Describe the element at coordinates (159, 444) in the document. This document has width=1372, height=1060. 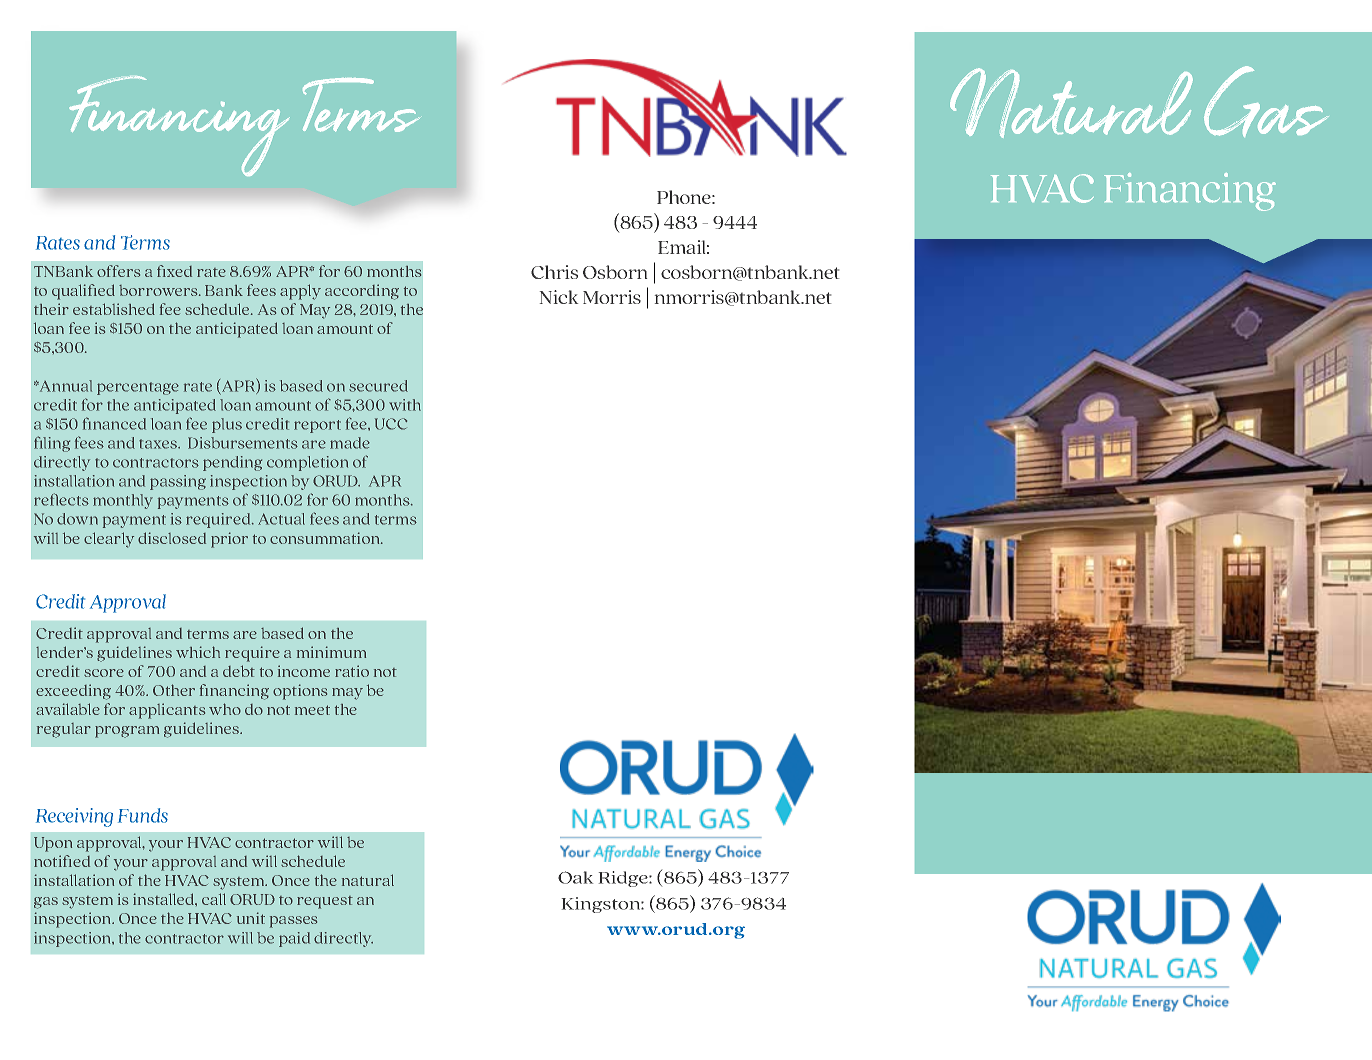
I see `taxes` at that location.
